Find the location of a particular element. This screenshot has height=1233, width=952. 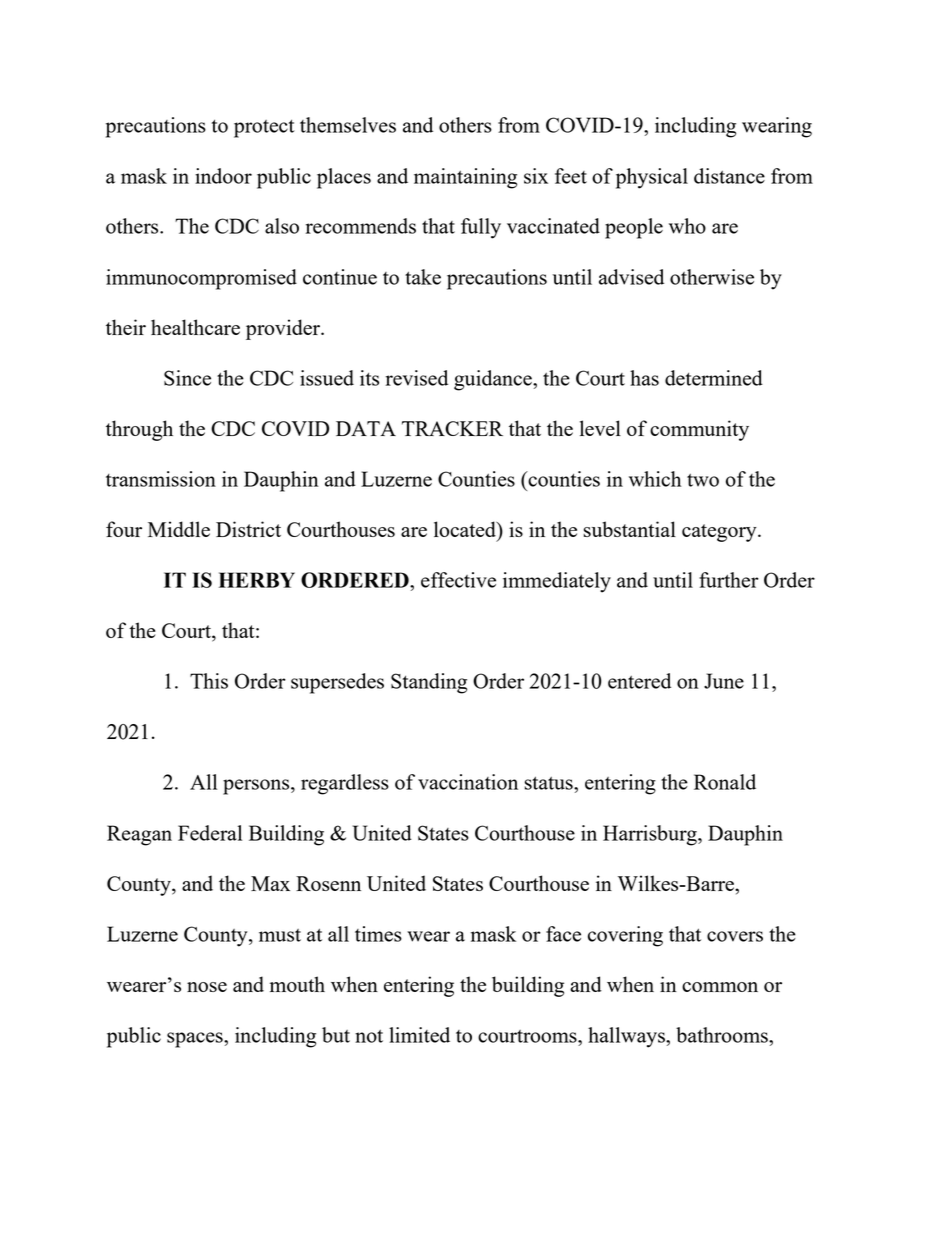

located is located at coordinates (466, 529).
